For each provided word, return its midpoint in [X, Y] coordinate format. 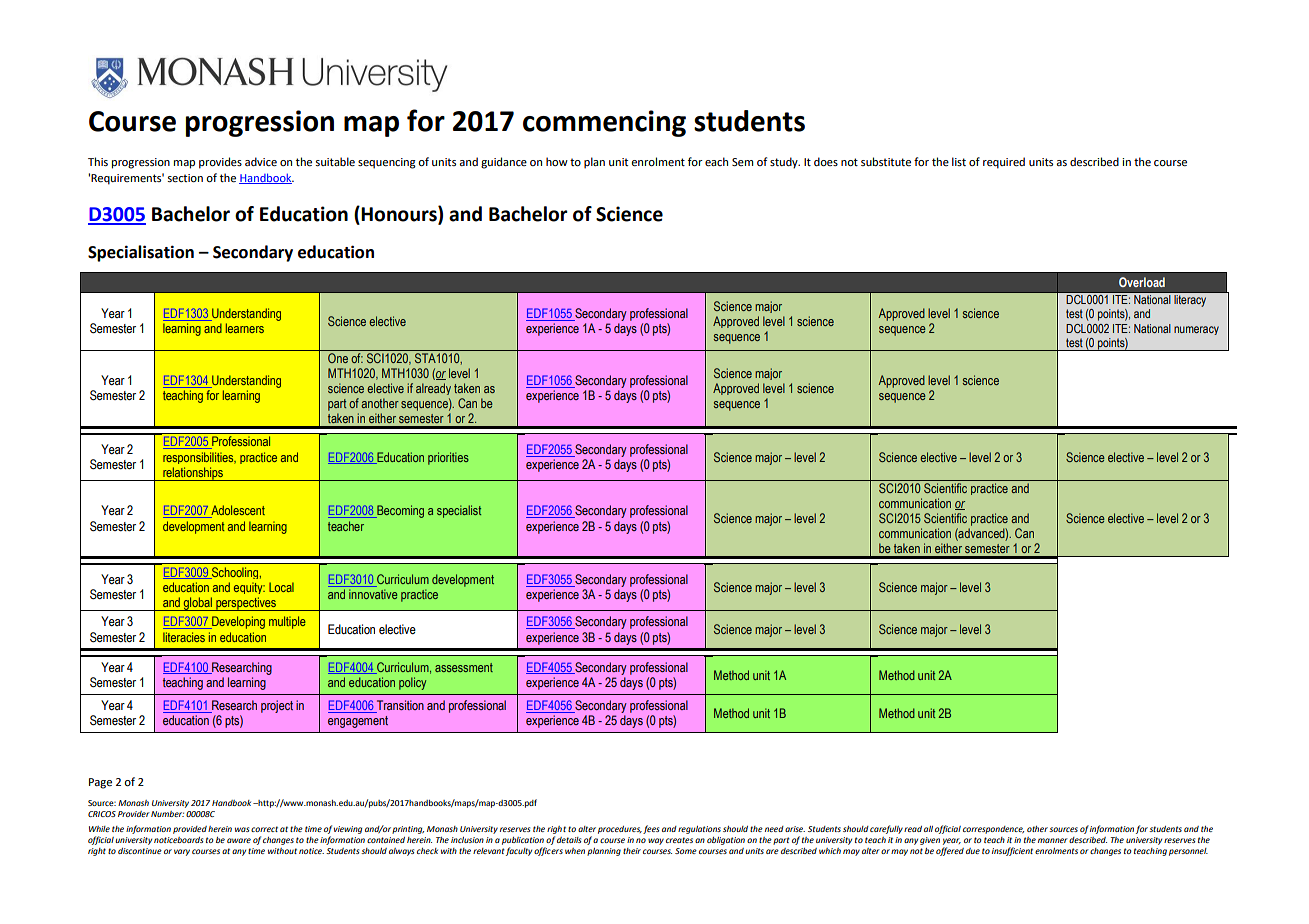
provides [220, 163]
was [242, 829]
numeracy [1196, 330]
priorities [448, 458]
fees [651, 829]
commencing [604, 123]
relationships [193, 474]
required [1004, 163]
